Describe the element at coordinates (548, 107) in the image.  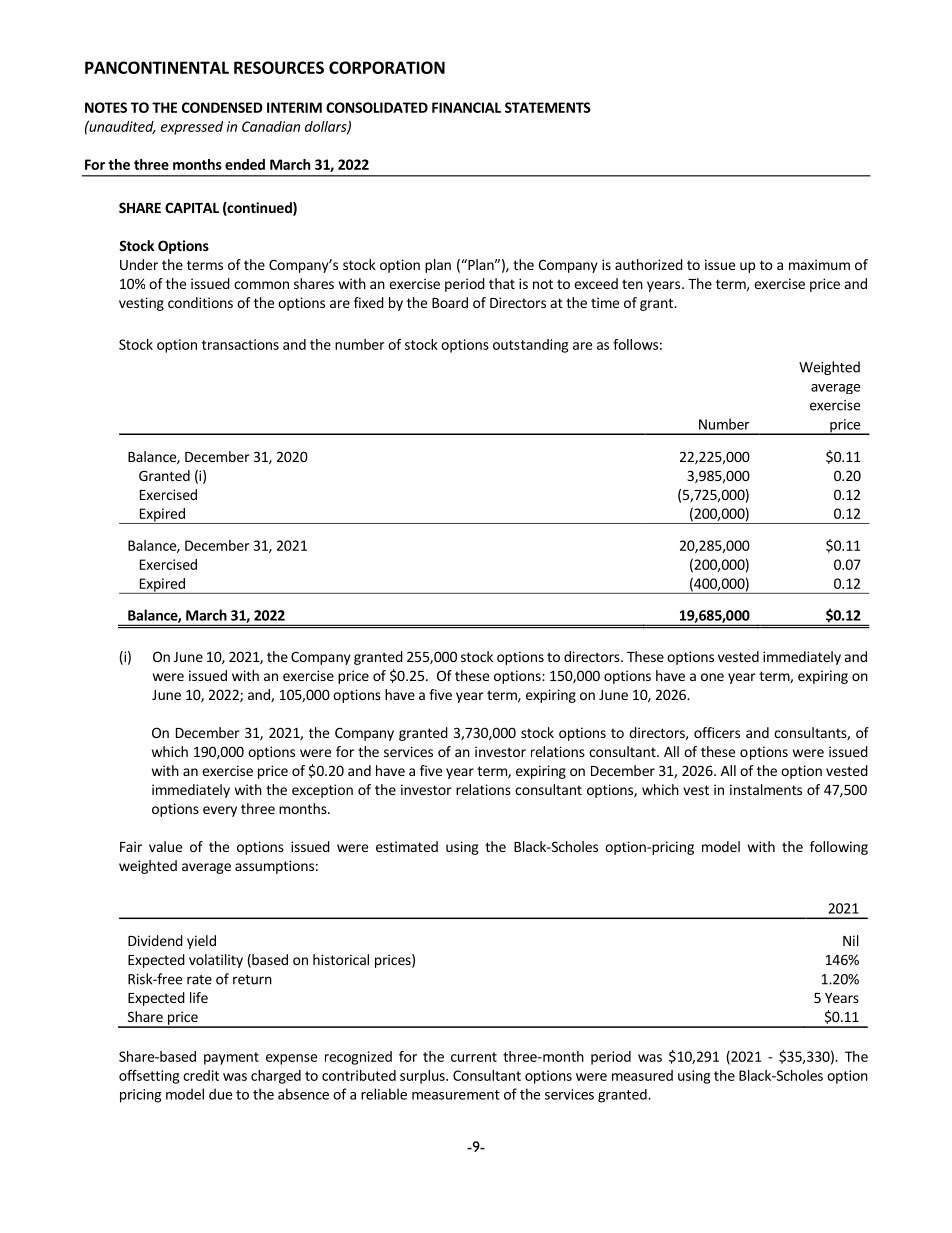
I see `STATEMENTS` at that location.
